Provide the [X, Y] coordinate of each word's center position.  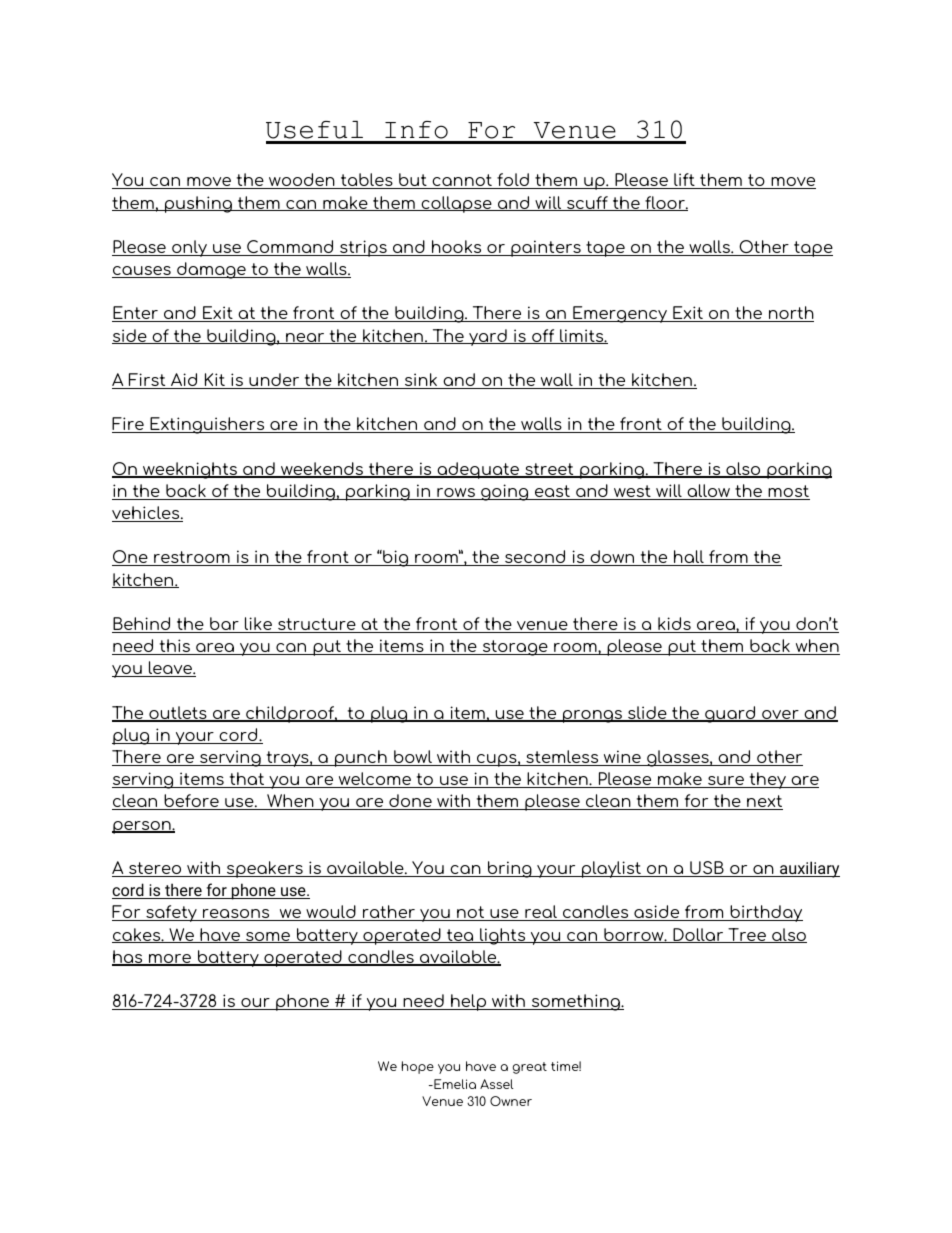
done [410, 802]
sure [726, 782]
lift [684, 181]
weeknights [190, 470]
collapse [456, 204]
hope [417, 1067]
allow [709, 492]
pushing [198, 204]
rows [456, 494]
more [170, 960]
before [191, 802]
